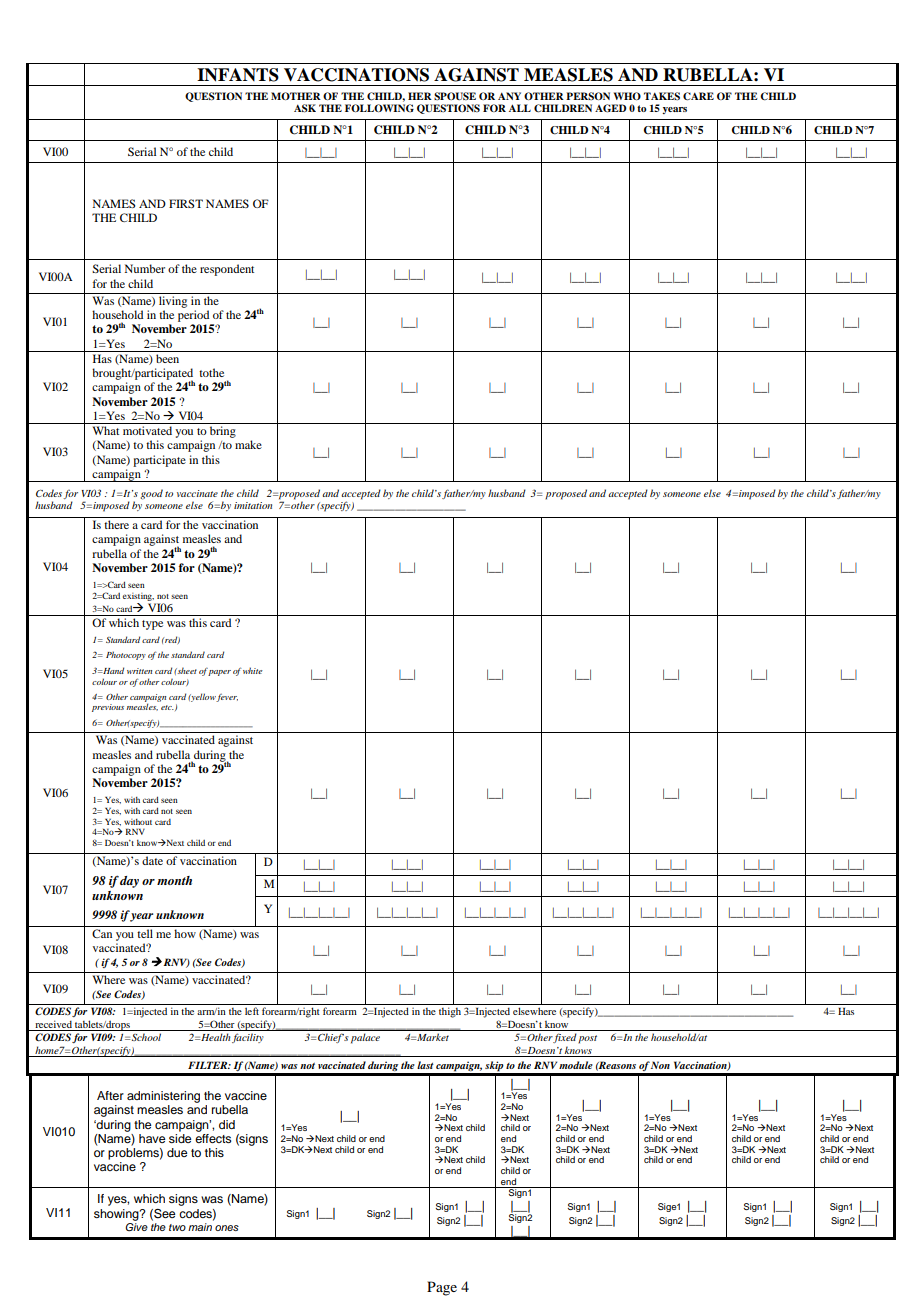 This screenshot has height=1308, width=924. What do you see at coordinates (425, 1065) in the screenshot?
I see `last` at bounding box center [425, 1065].
